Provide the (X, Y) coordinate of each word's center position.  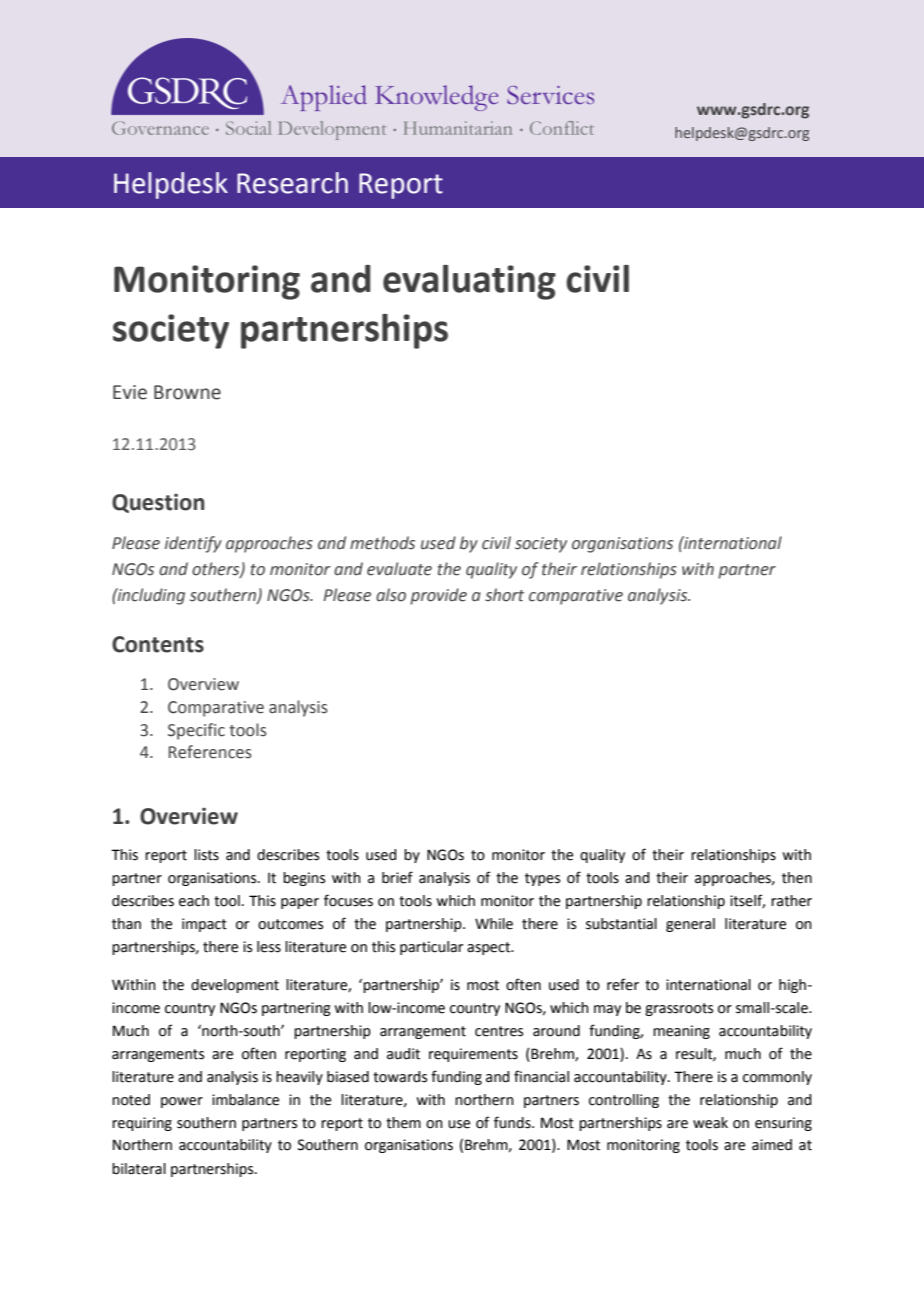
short (504, 595)
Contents (158, 644)
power (182, 1102)
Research (292, 183)
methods (382, 543)
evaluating (469, 282)
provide (438, 596)
